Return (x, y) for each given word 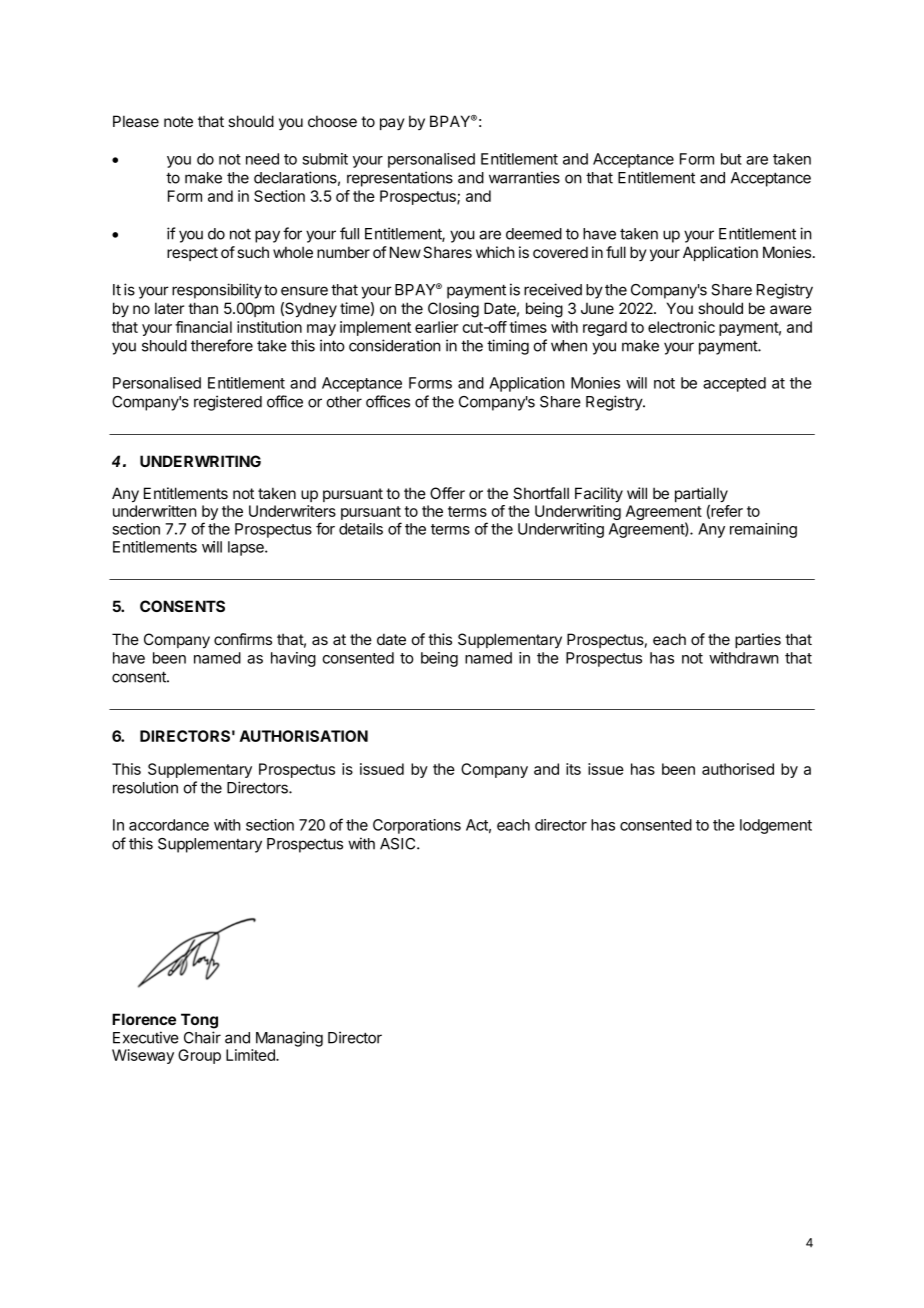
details (361, 529)
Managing (289, 1039)
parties (758, 640)
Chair (202, 1037)
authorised (738, 769)
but (731, 159)
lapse (247, 548)
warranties (524, 177)
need (262, 159)
